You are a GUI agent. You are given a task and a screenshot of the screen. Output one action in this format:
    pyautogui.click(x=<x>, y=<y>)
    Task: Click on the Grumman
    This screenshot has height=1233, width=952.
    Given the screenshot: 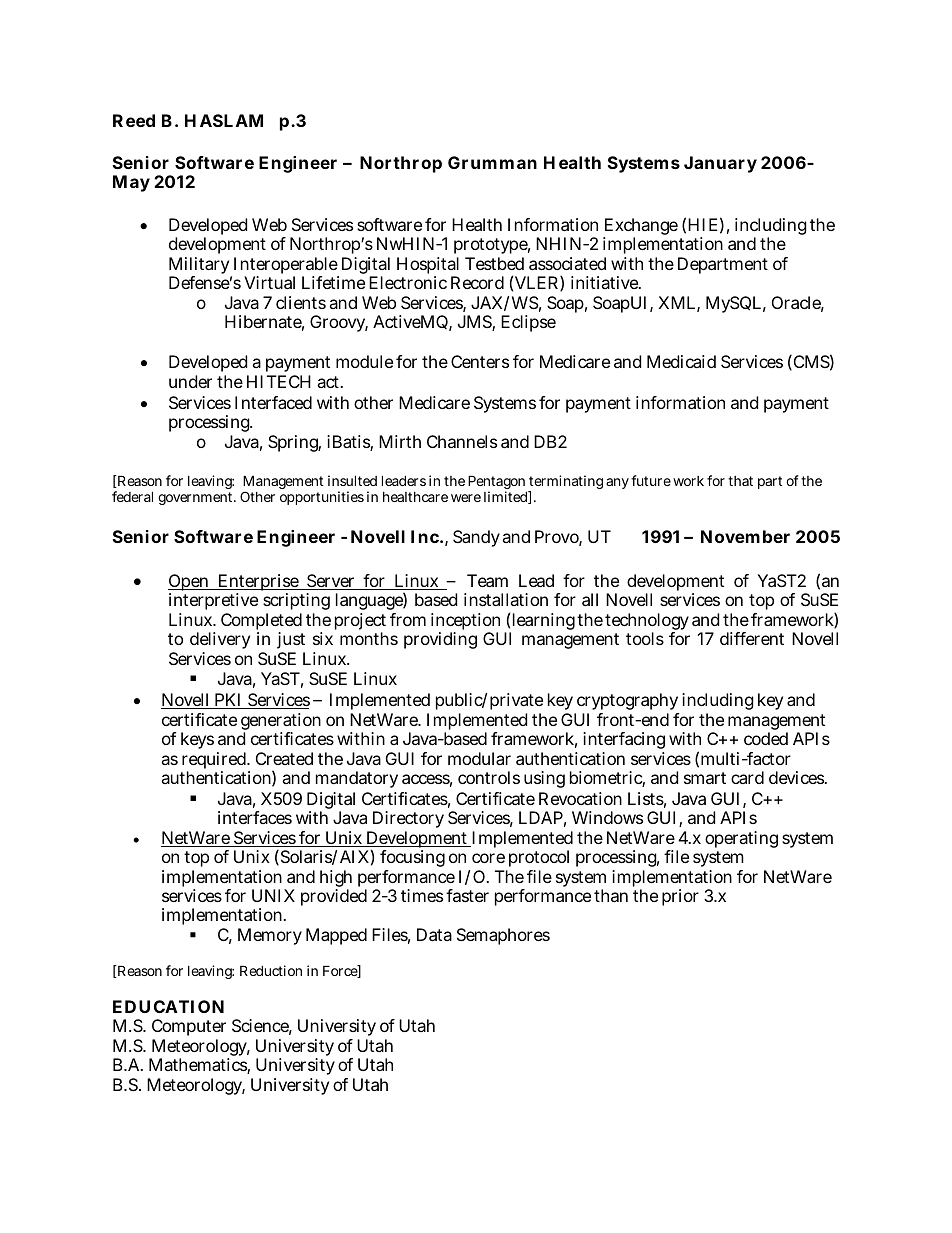 What is the action you would take?
    pyautogui.click(x=492, y=162)
